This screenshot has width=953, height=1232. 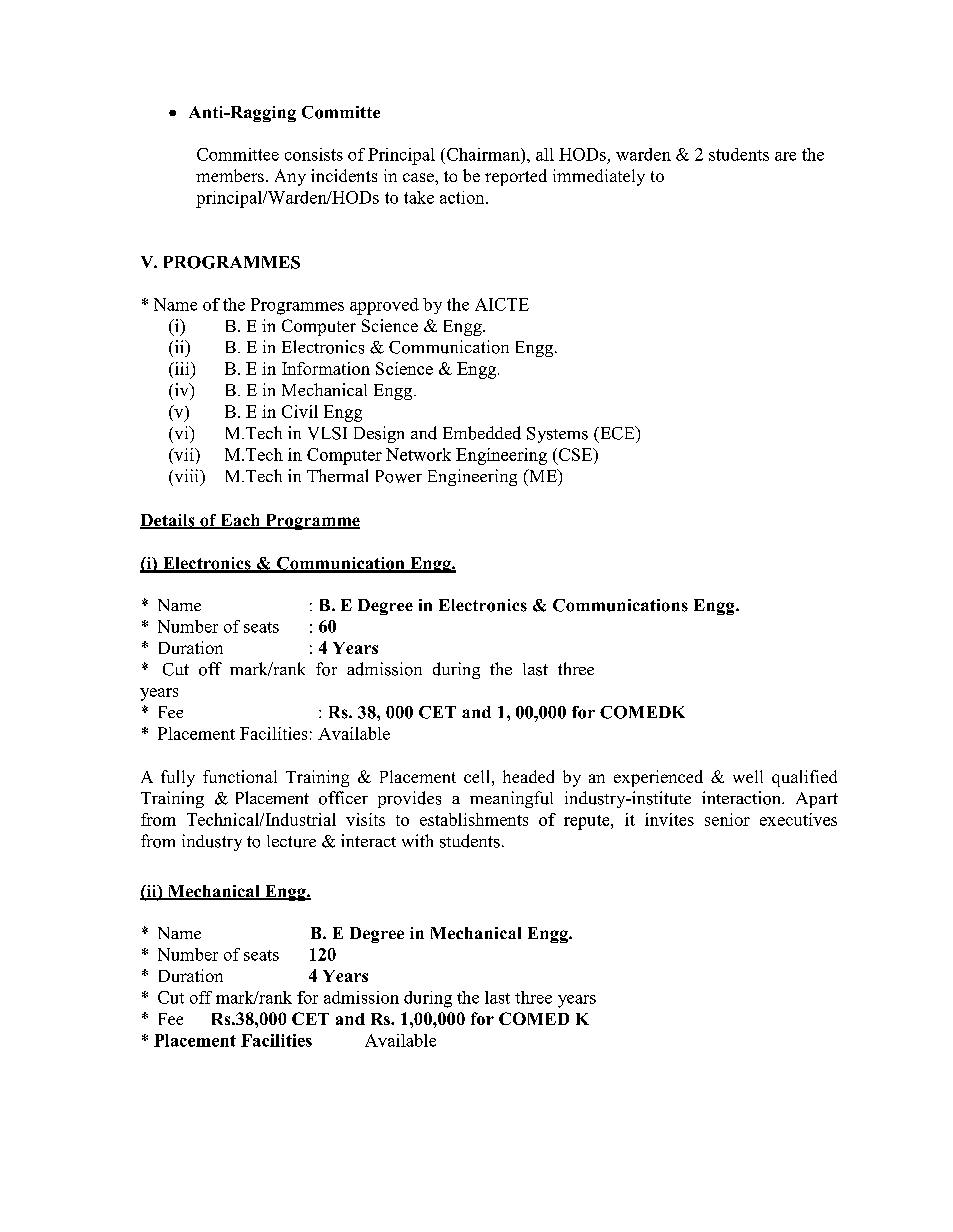 What do you see at coordinates (326, 368) in the screenshot?
I see `Information` at bounding box center [326, 368].
